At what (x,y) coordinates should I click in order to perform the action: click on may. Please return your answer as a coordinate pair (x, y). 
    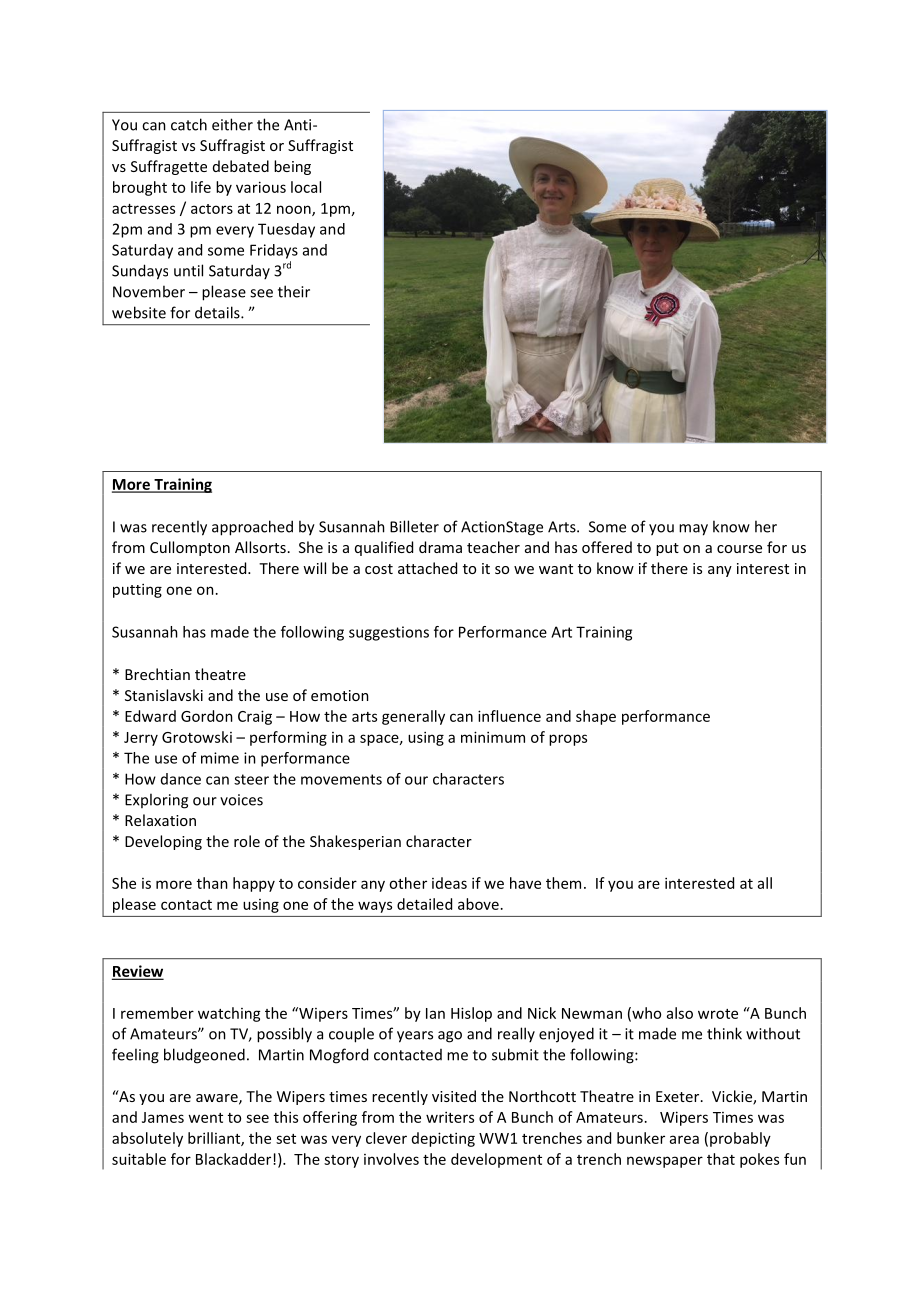
    Looking at the image, I should click on (693, 530).
